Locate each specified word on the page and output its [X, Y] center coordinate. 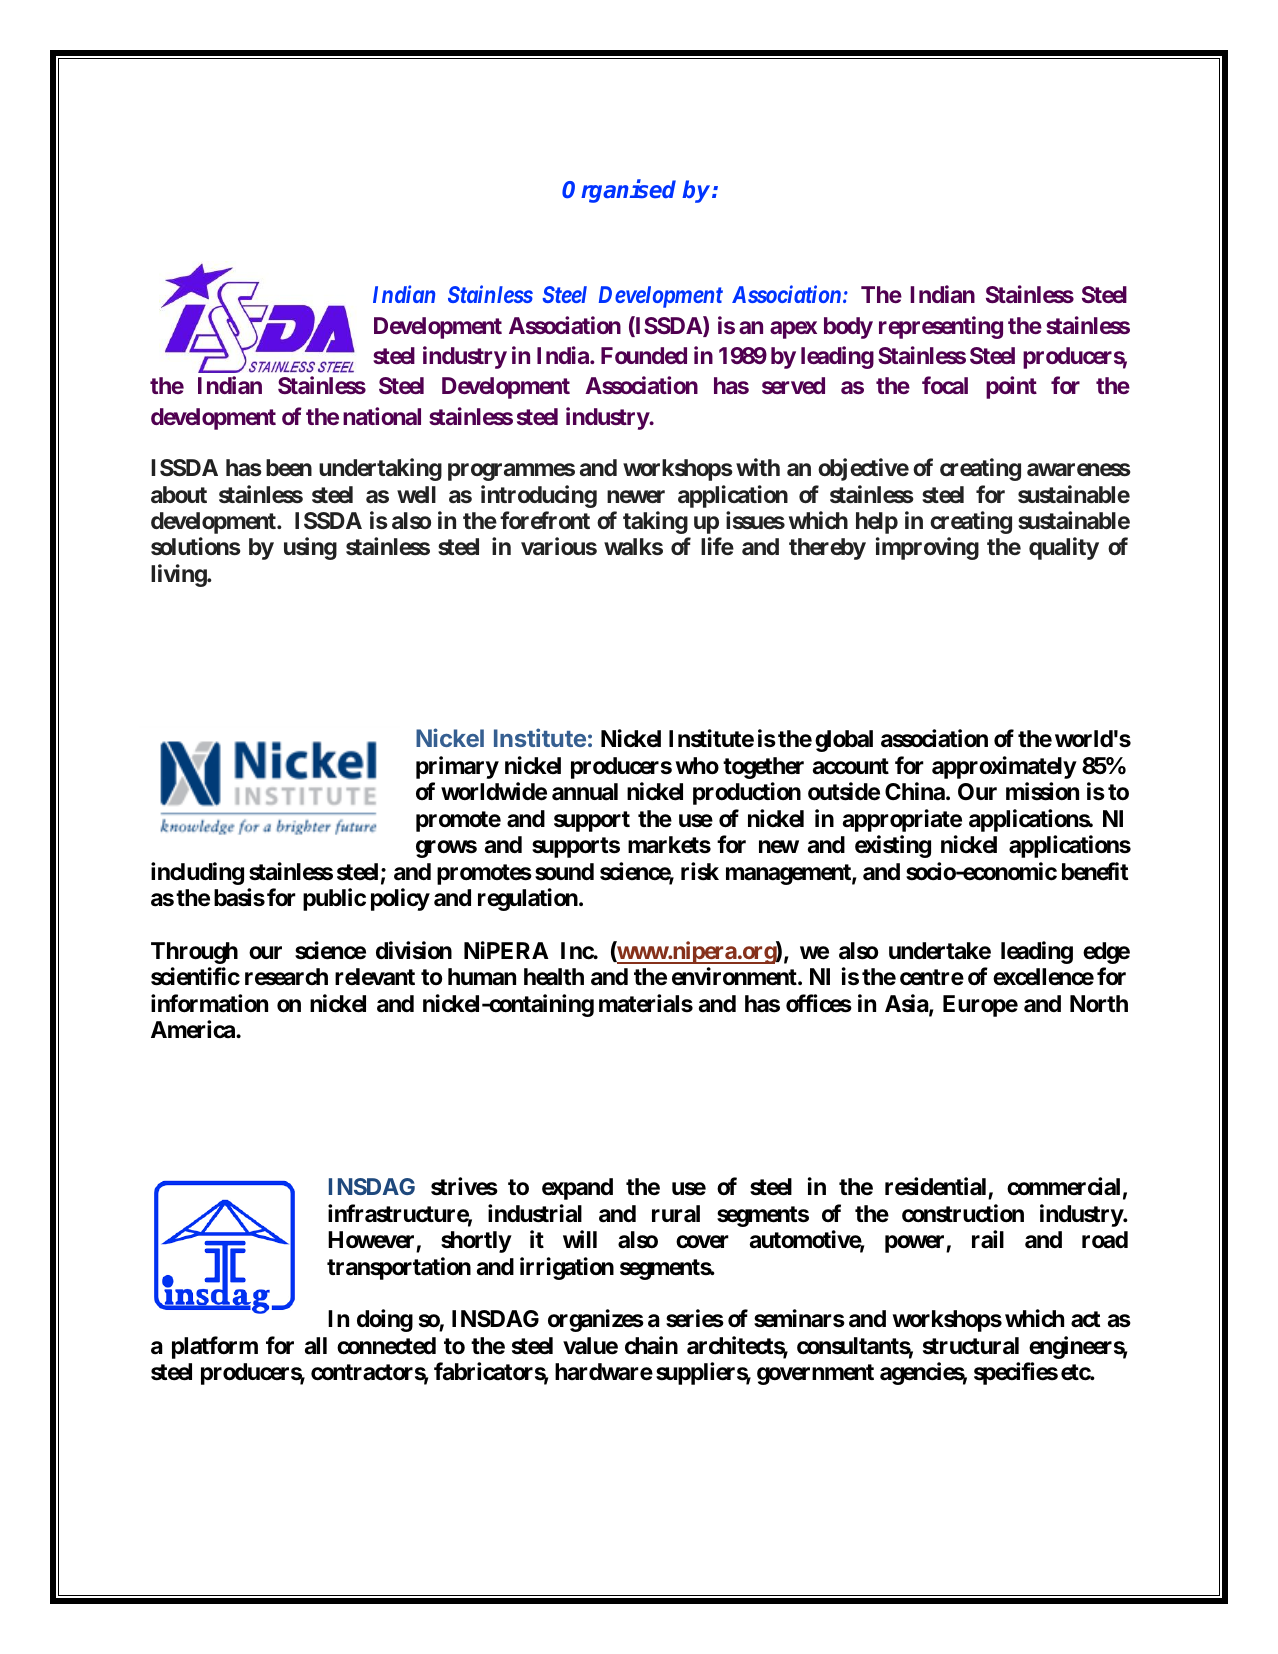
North [1099, 1004]
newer [636, 496]
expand [577, 1189]
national [382, 416]
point [1011, 388]
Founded [644, 355]
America [194, 1029]
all [316, 1345]
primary [457, 767]
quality [1064, 549]
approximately [1004, 767]
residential [937, 1188]
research [286, 977]
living [179, 575]
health [554, 977]
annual [585, 792]
